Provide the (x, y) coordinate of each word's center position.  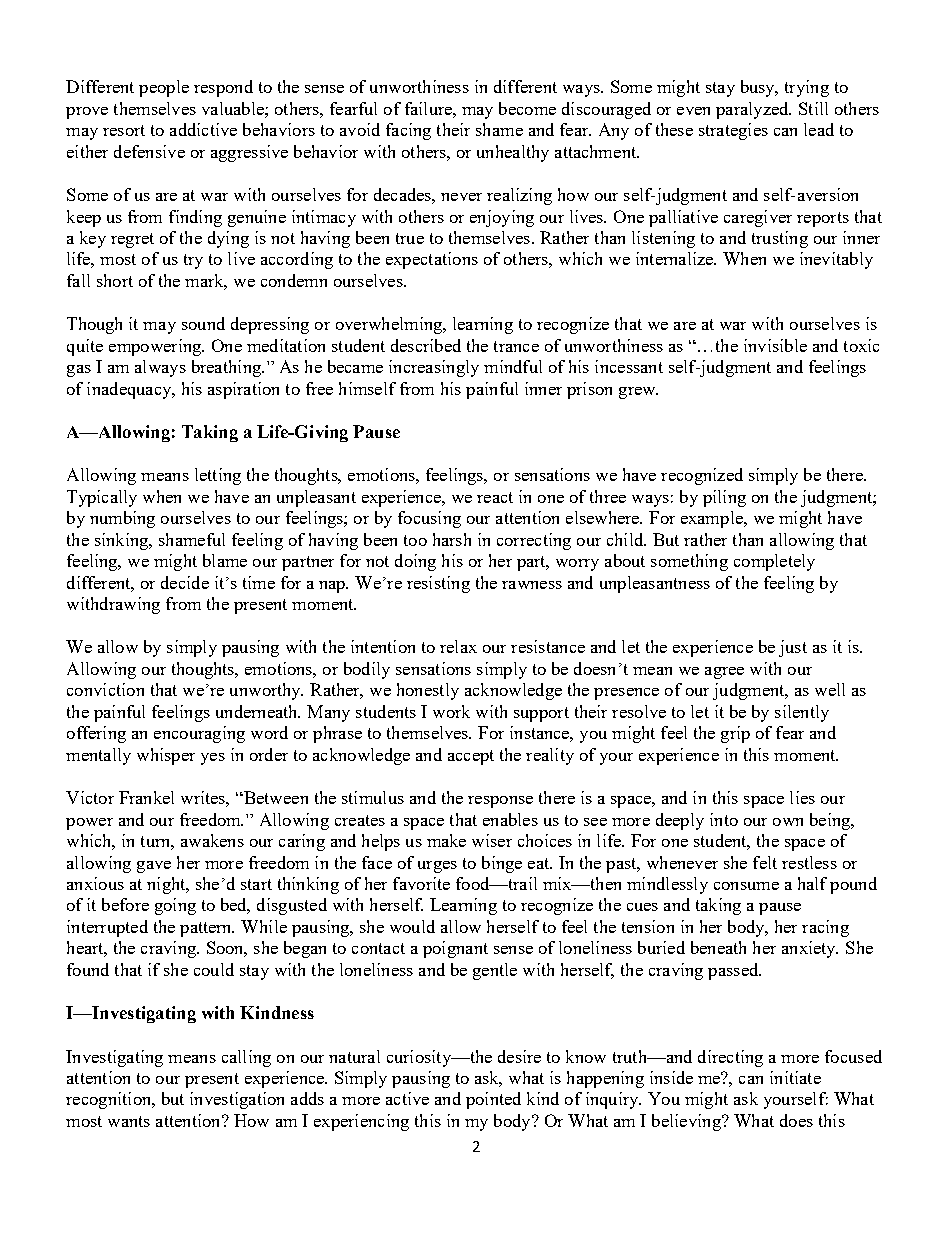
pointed (493, 1100)
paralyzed (753, 110)
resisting (438, 584)
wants (129, 1121)
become (527, 108)
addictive (203, 129)
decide (185, 582)
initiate (795, 1077)
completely (774, 562)
